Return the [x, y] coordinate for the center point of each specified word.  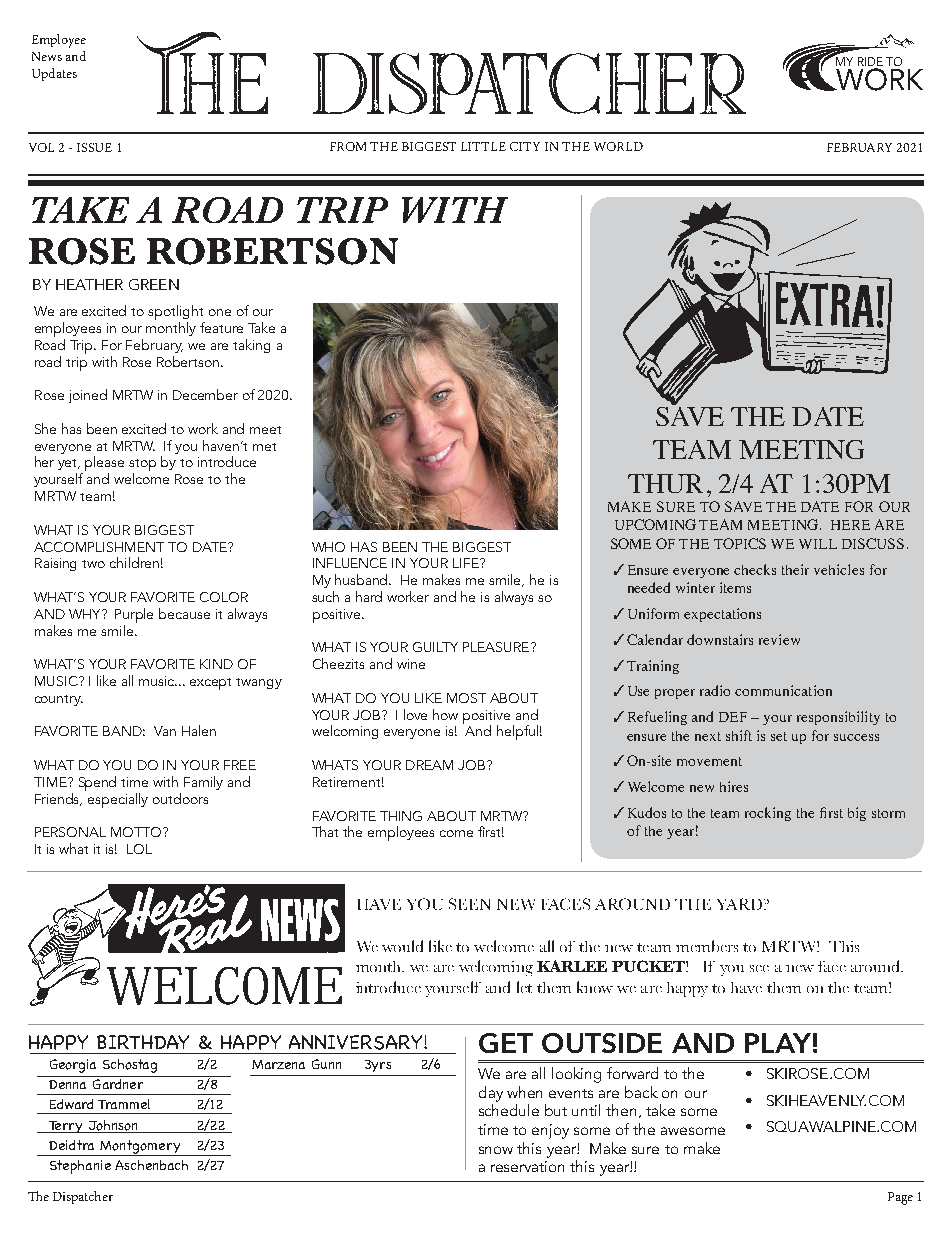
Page [900, 1198]
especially [118, 800]
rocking [768, 814]
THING [401, 816]
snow [496, 1150]
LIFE [467, 563]
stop [142, 466]
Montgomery [140, 1148]
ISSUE [94, 147]
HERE [850, 525]
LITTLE [483, 146]
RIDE [870, 61]
